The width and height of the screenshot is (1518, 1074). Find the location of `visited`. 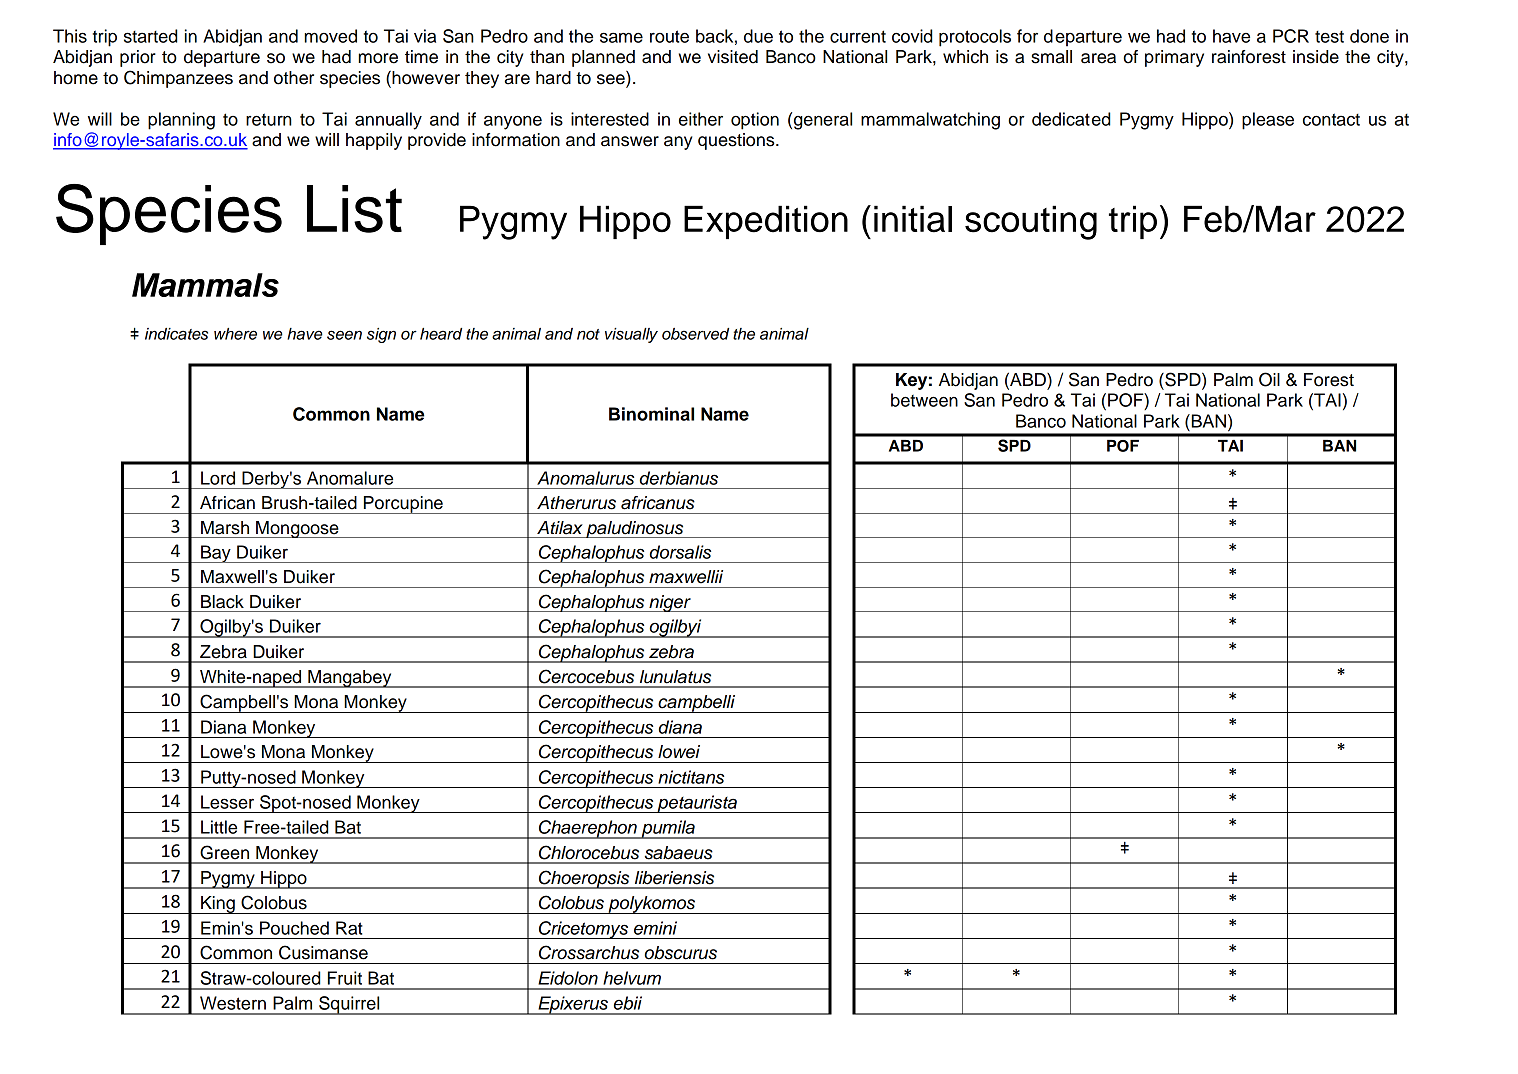

visited is located at coordinates (733, 57).
